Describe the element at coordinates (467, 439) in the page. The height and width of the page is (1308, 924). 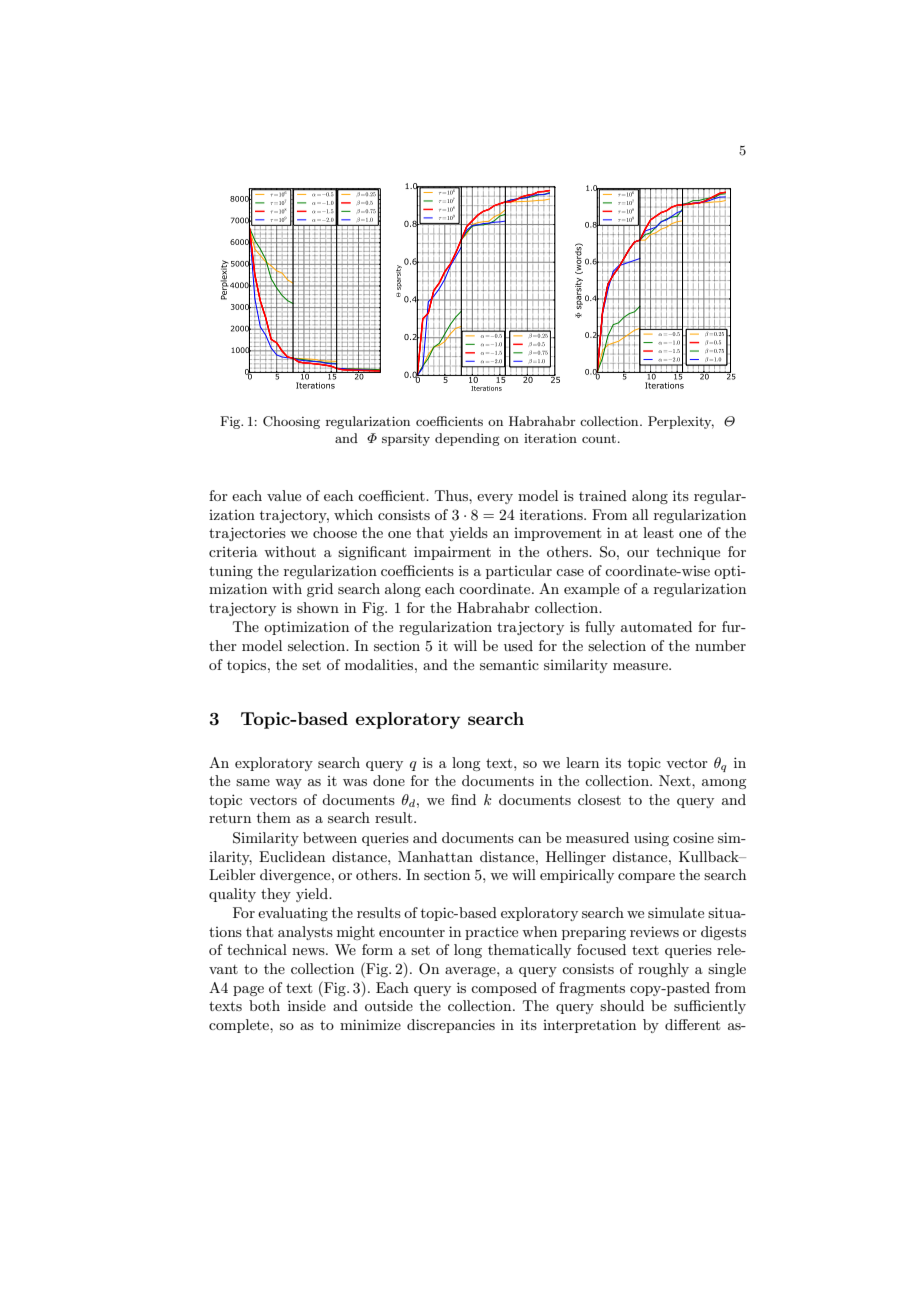
I see `depending` at that location.
